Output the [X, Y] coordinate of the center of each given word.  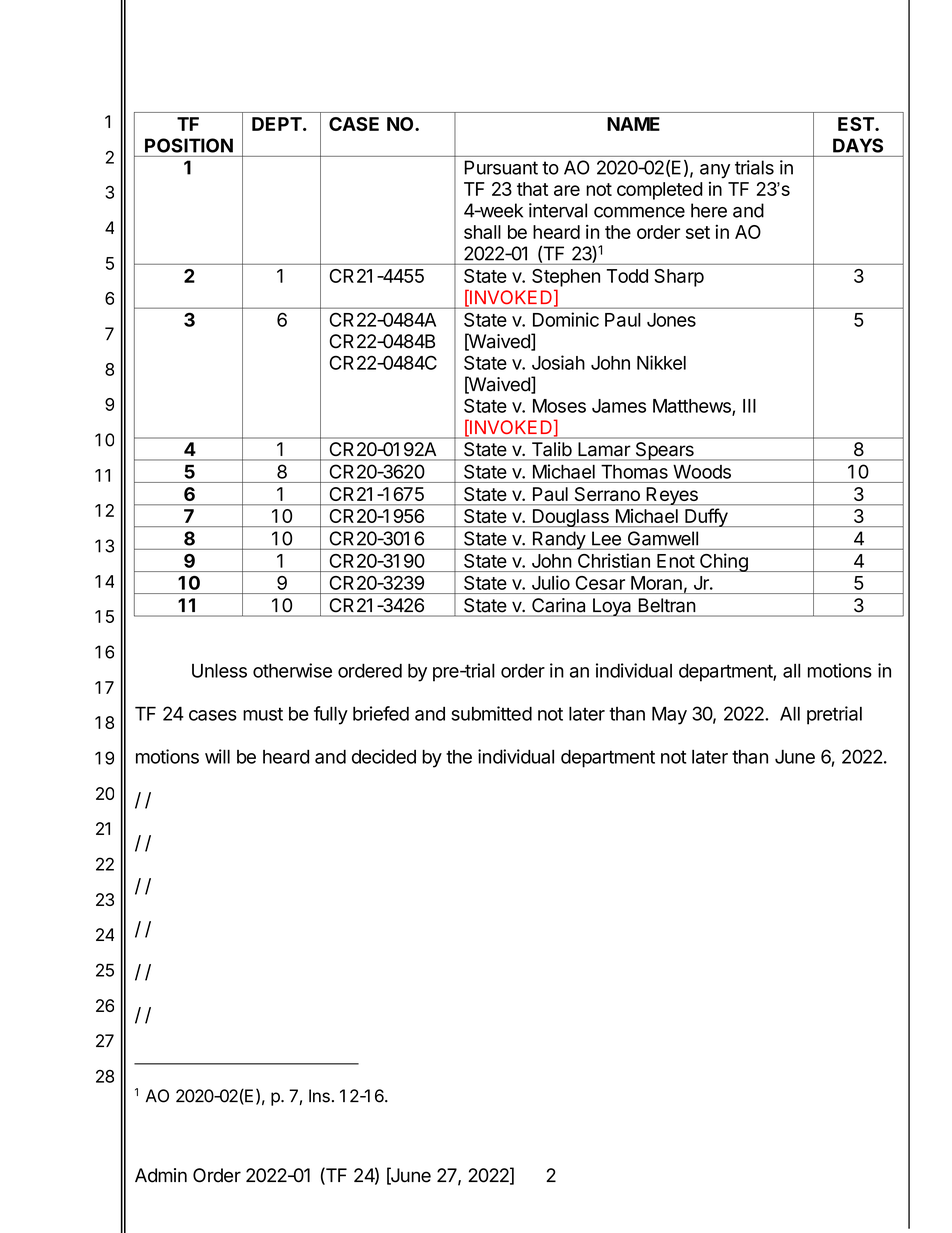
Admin [161, 1175]
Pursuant [501, 167]
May [669, 715]
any [715, 171]
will [217, 756]
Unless [219, 670]
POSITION [189, 145]
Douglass [570, 518]
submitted [491, 713]
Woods [702, 472]
